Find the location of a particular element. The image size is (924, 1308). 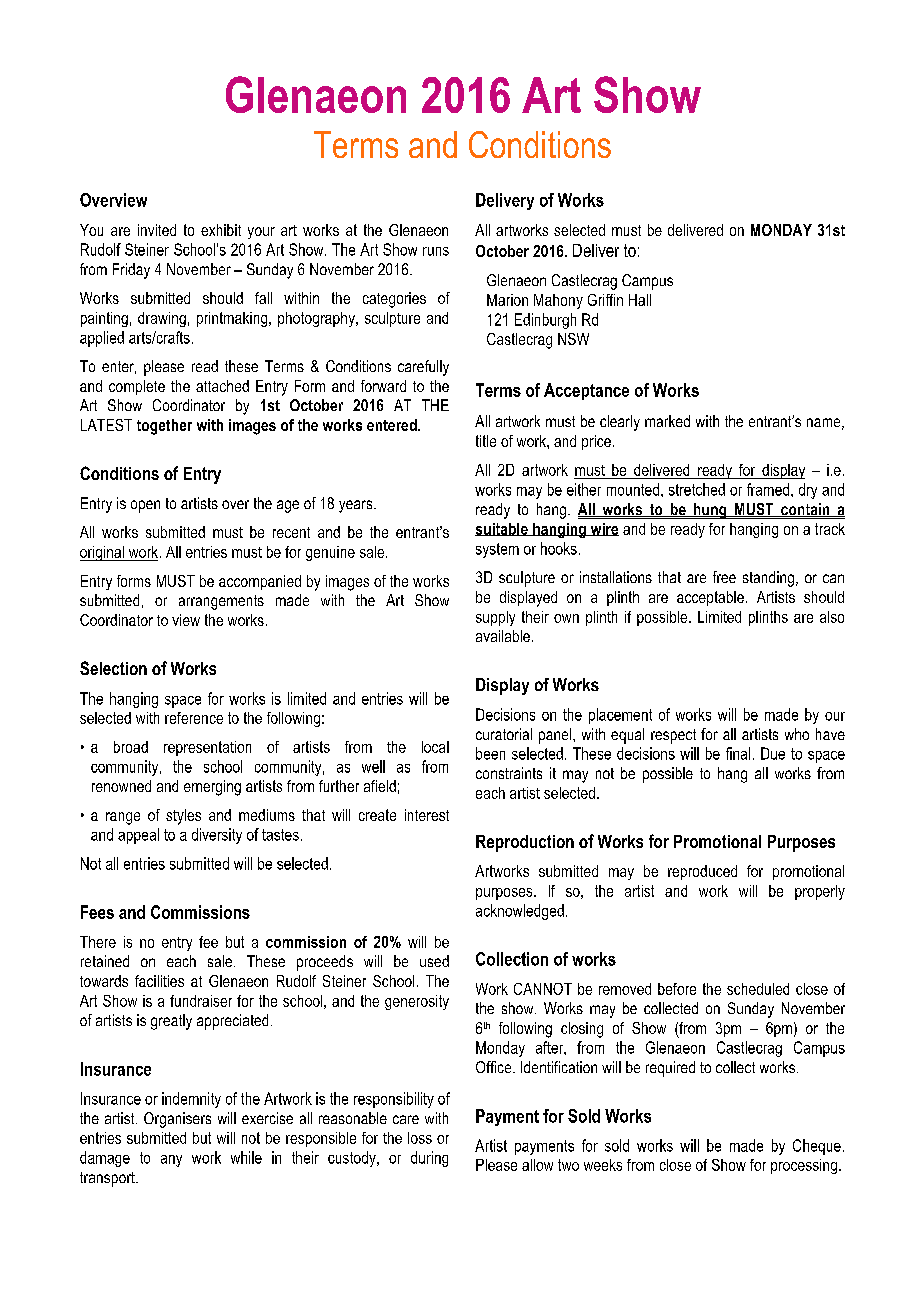

invited is located at coordinates (157, 230).
